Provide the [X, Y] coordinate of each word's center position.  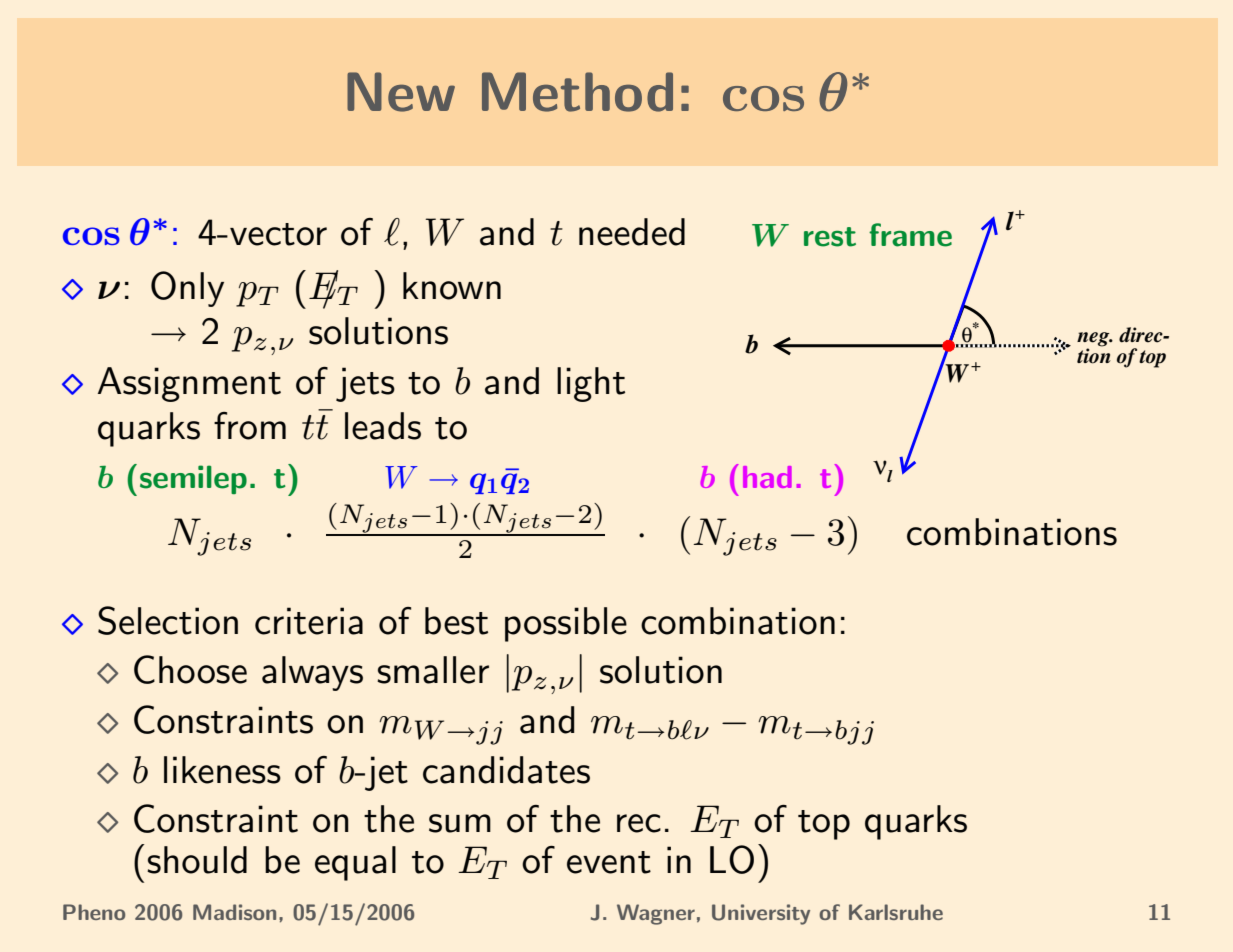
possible [566, 624]
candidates [506, 770]
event [609, 862]
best [456, 621]
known [452, 286]
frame [910, 235]
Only [187, 289]
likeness [222, 770]
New [401, 92]
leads [383, 426]
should [197, 860]
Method [577, 92]
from [250, 426]
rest [830, 237]
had [767, 477]
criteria [309, 621]
